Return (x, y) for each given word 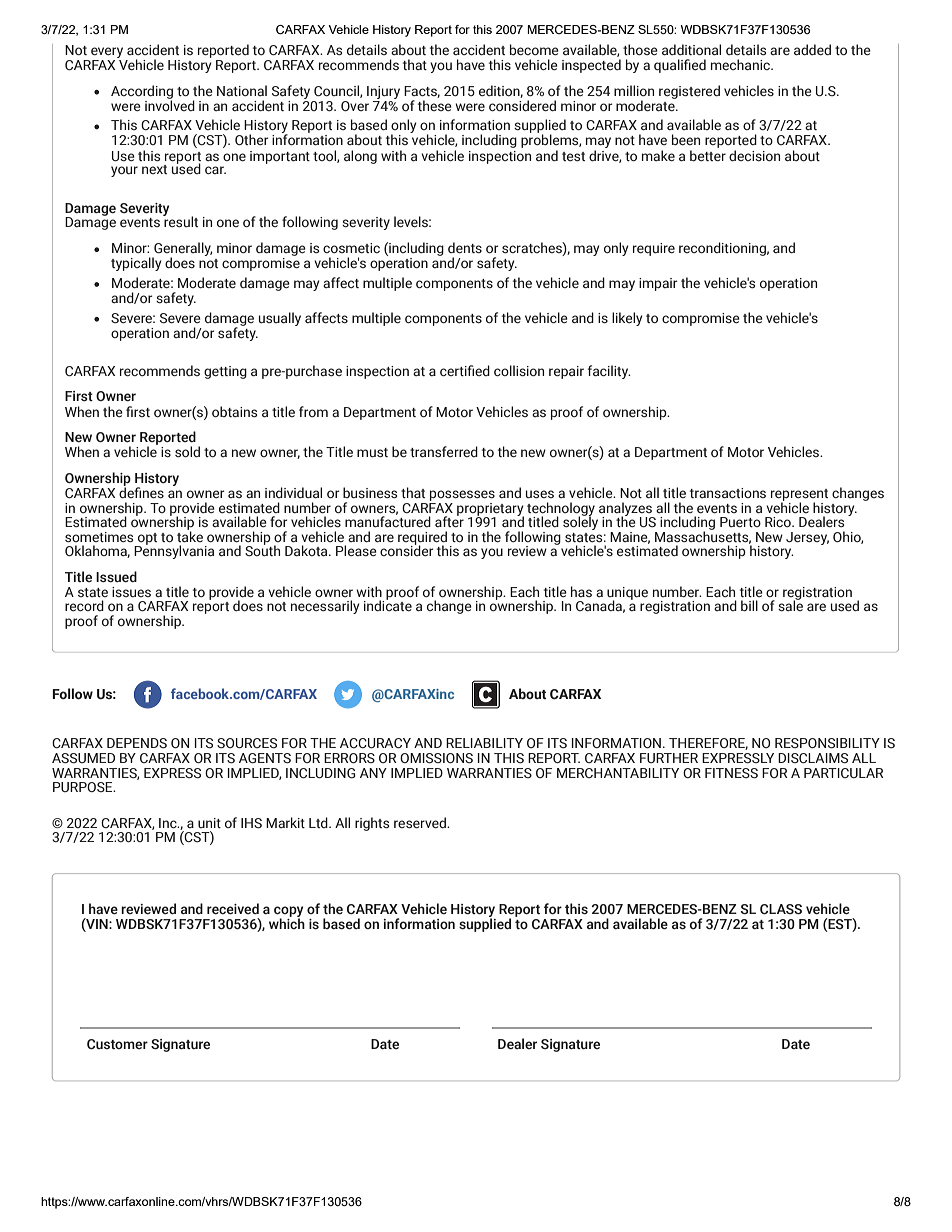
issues (131, 592)
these (435, 105)
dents (465, 247)
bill (749, 605)
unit (209, 823)
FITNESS (731, 773)
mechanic (741, 64)
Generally (182, 250)
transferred (444, 451)
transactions (728, 493)
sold (187, 451)
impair (658, 284)
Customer (117, 1044)
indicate (388, 604)
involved (170, 104)
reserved (421, 822)
